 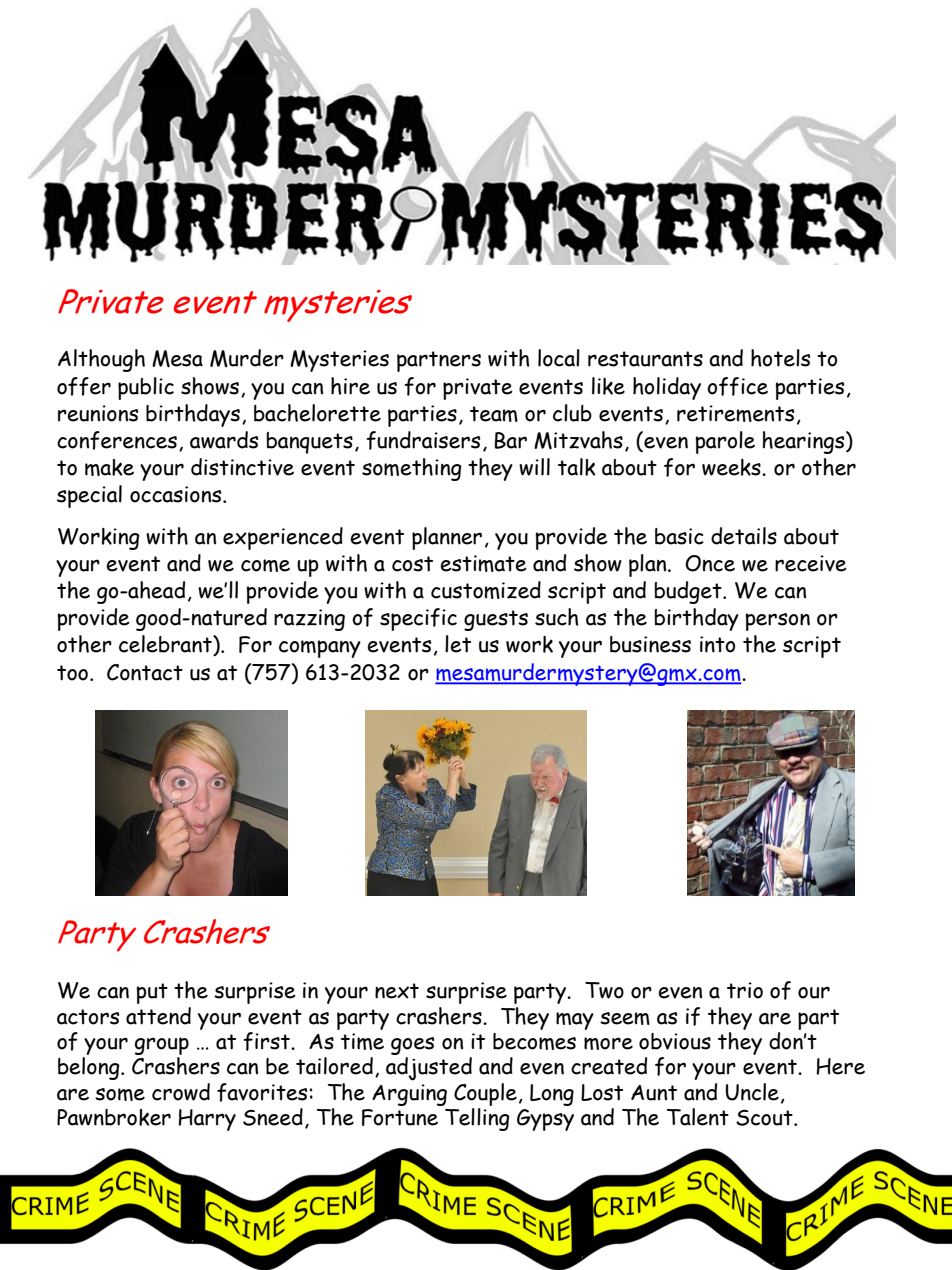 What do you see at coordinates (145, 672) in the screenshot?
I see `Contact` at bounding box center [145, 672].
